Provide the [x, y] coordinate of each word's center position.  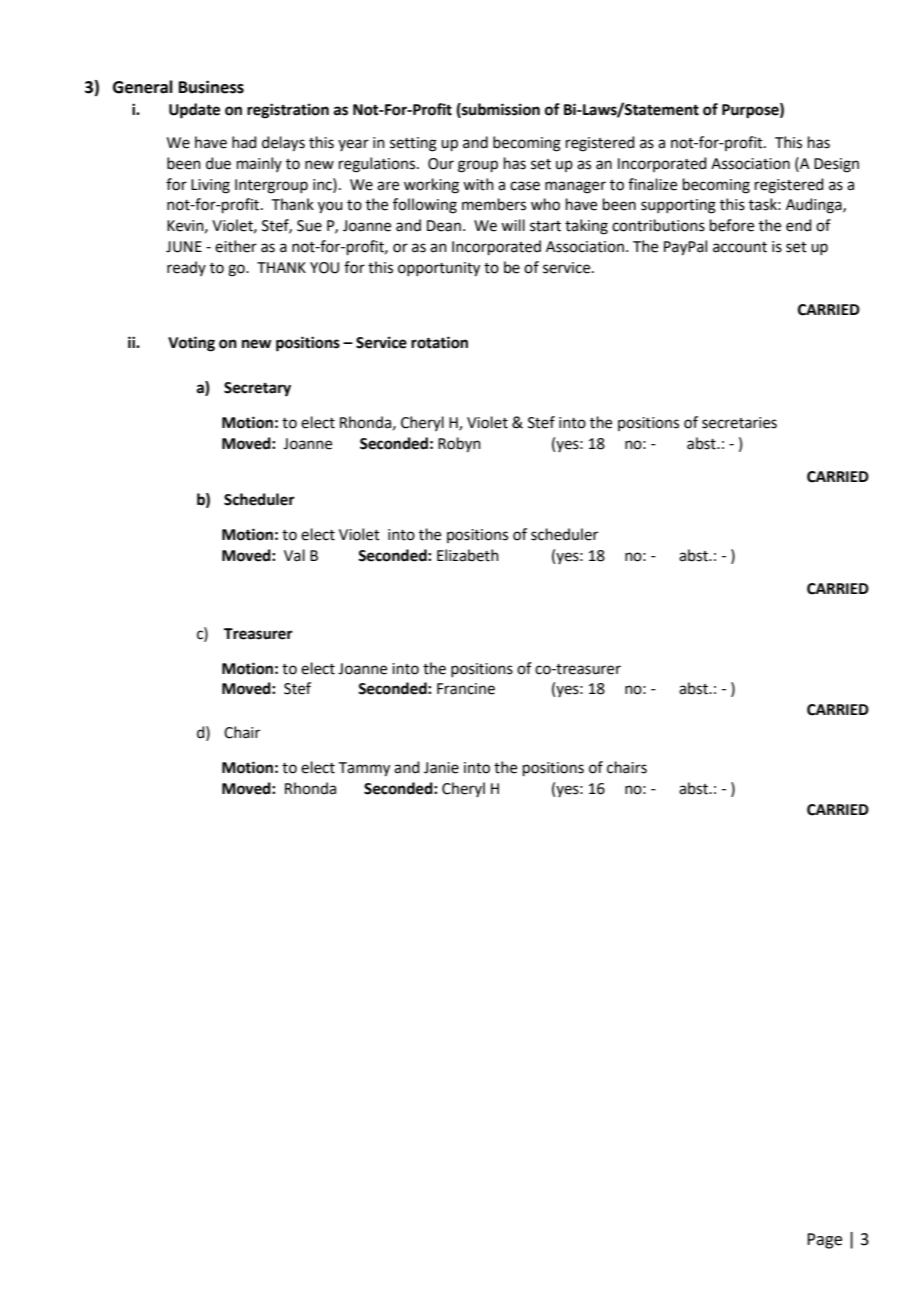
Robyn [459, 445]
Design [836, 165]
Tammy [364, 769]
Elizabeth [468, 555]
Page [824, 1241]
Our [441, 164]
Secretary [257, 389]
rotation [439, 342]
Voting [191, 344]
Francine [466, 689]
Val [294, 555]
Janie [441, 768]
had [244, 142]
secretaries [739, 423]
